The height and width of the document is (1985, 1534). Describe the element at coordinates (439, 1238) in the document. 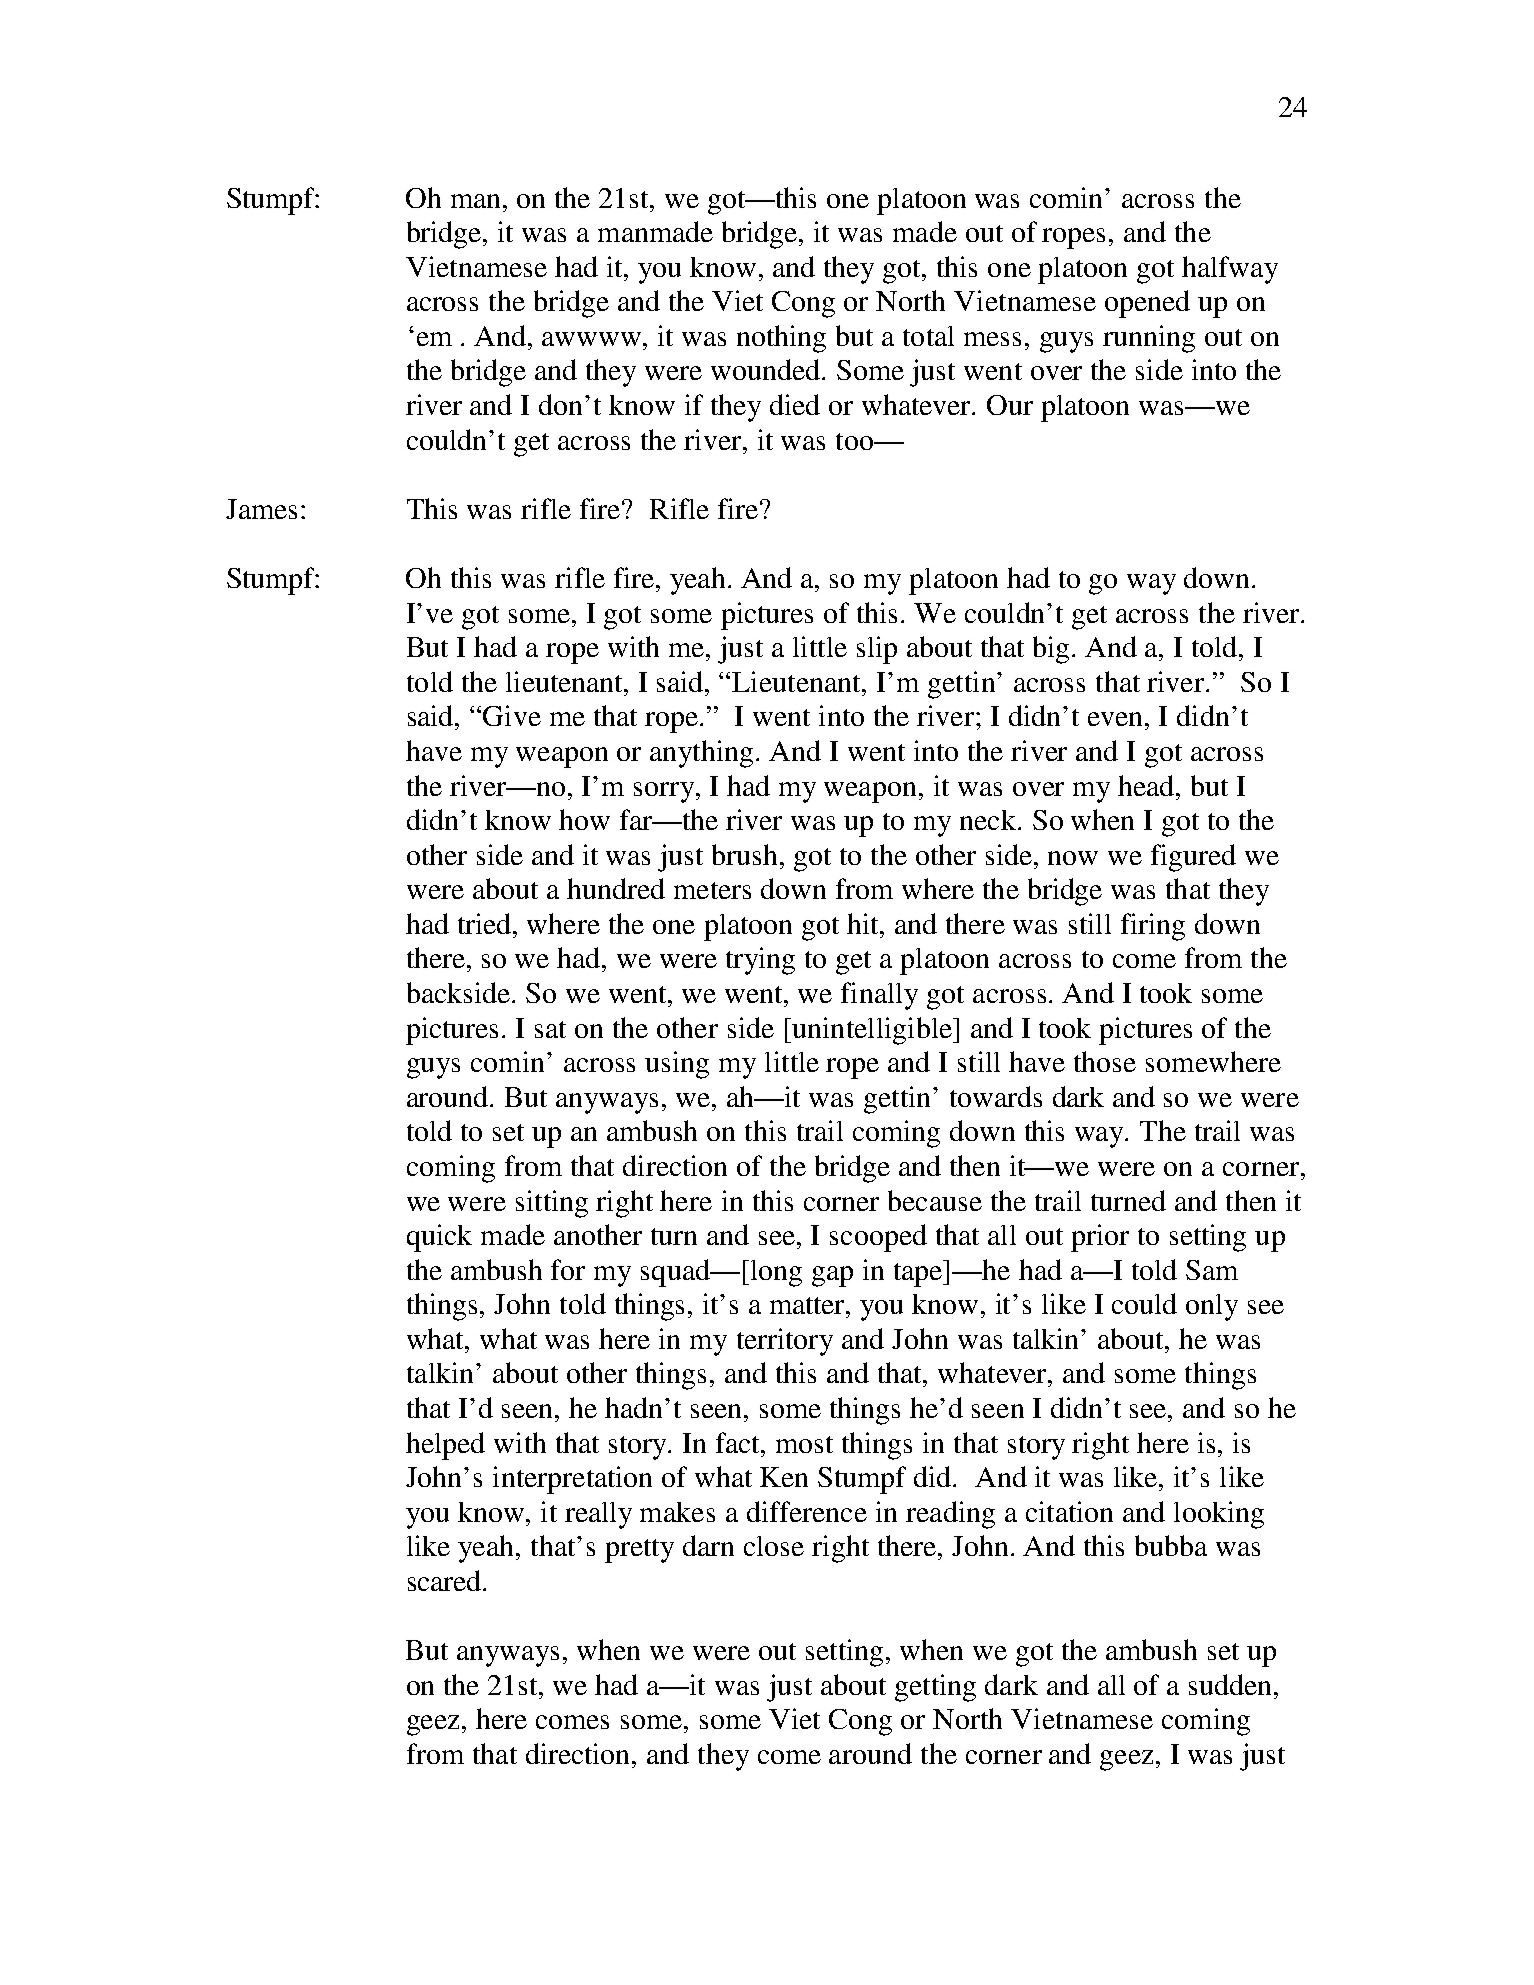

I see `quick` at that location.
